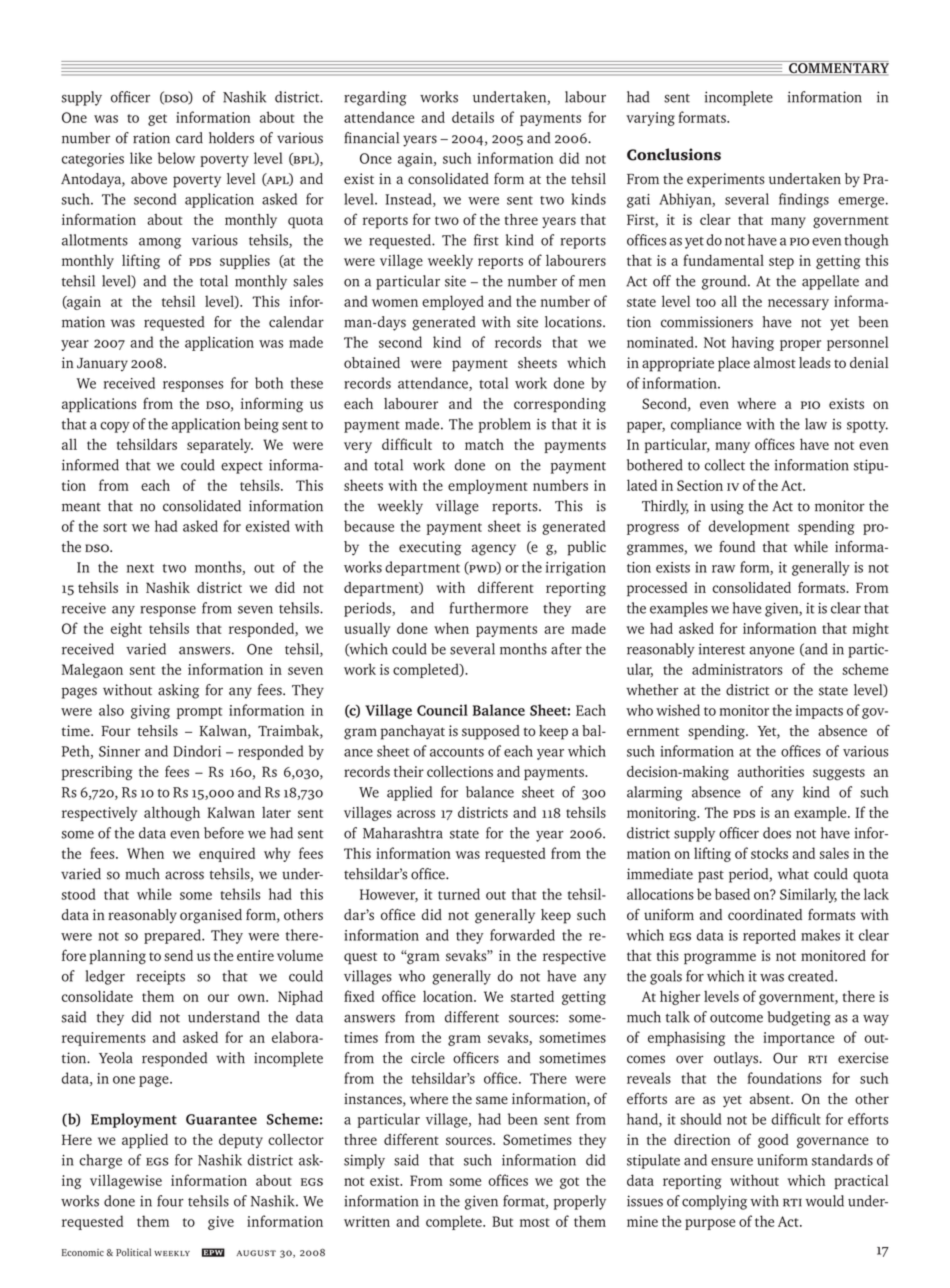  I want to click on turned, so click(459, 894).
